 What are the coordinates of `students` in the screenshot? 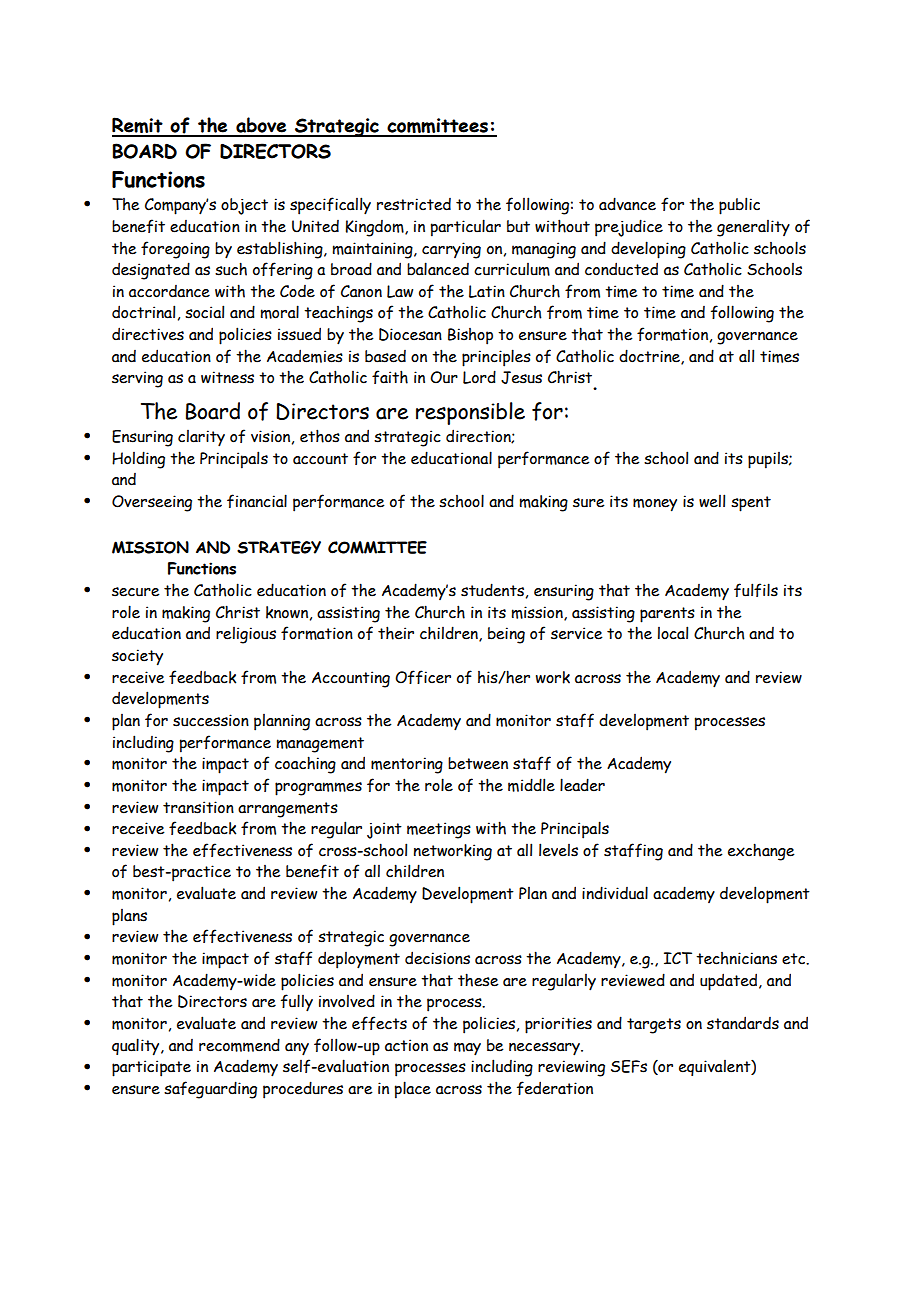 It's located at (492, 590).
